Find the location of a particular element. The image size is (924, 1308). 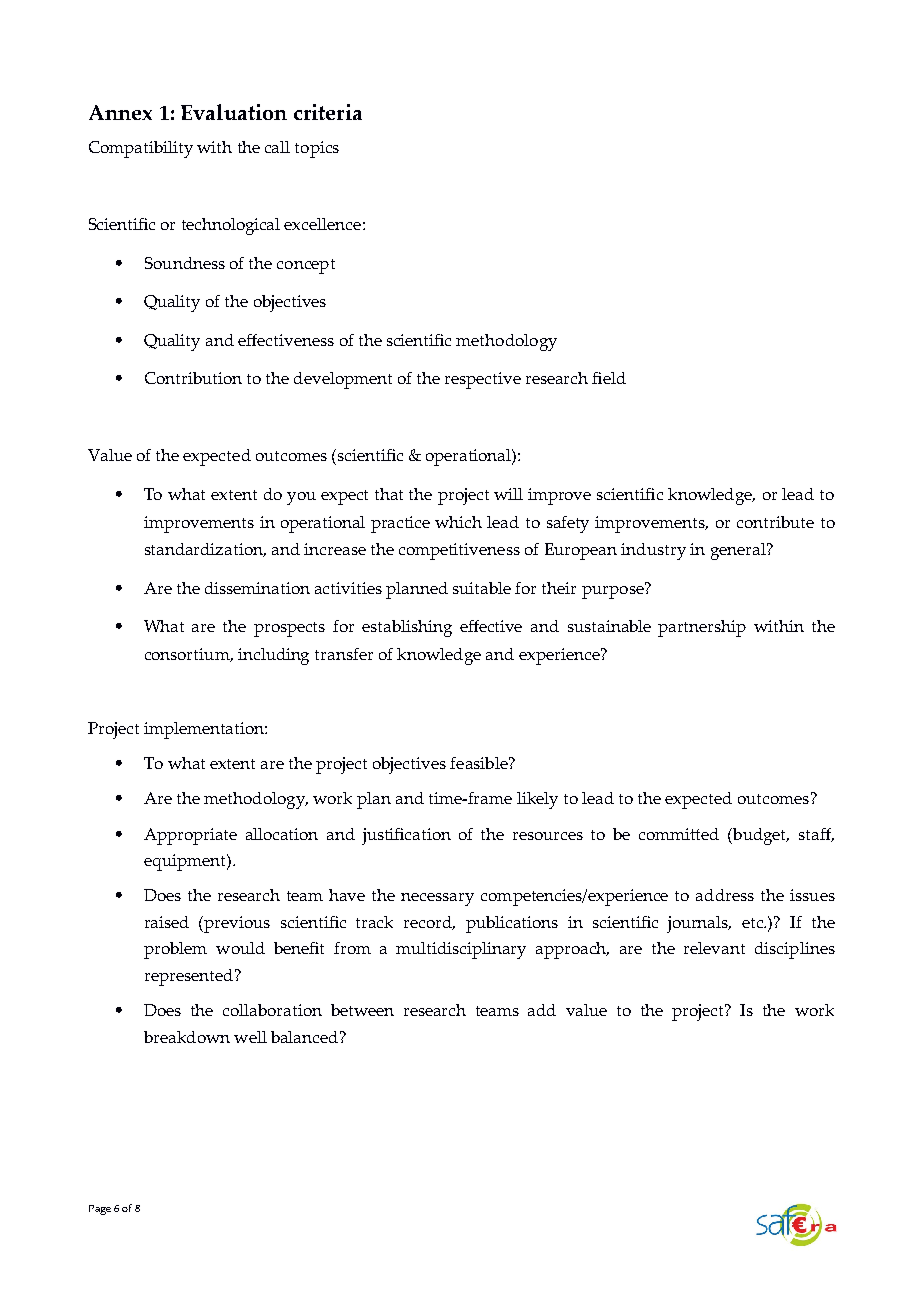

which is located at coordinates (458, 522).
